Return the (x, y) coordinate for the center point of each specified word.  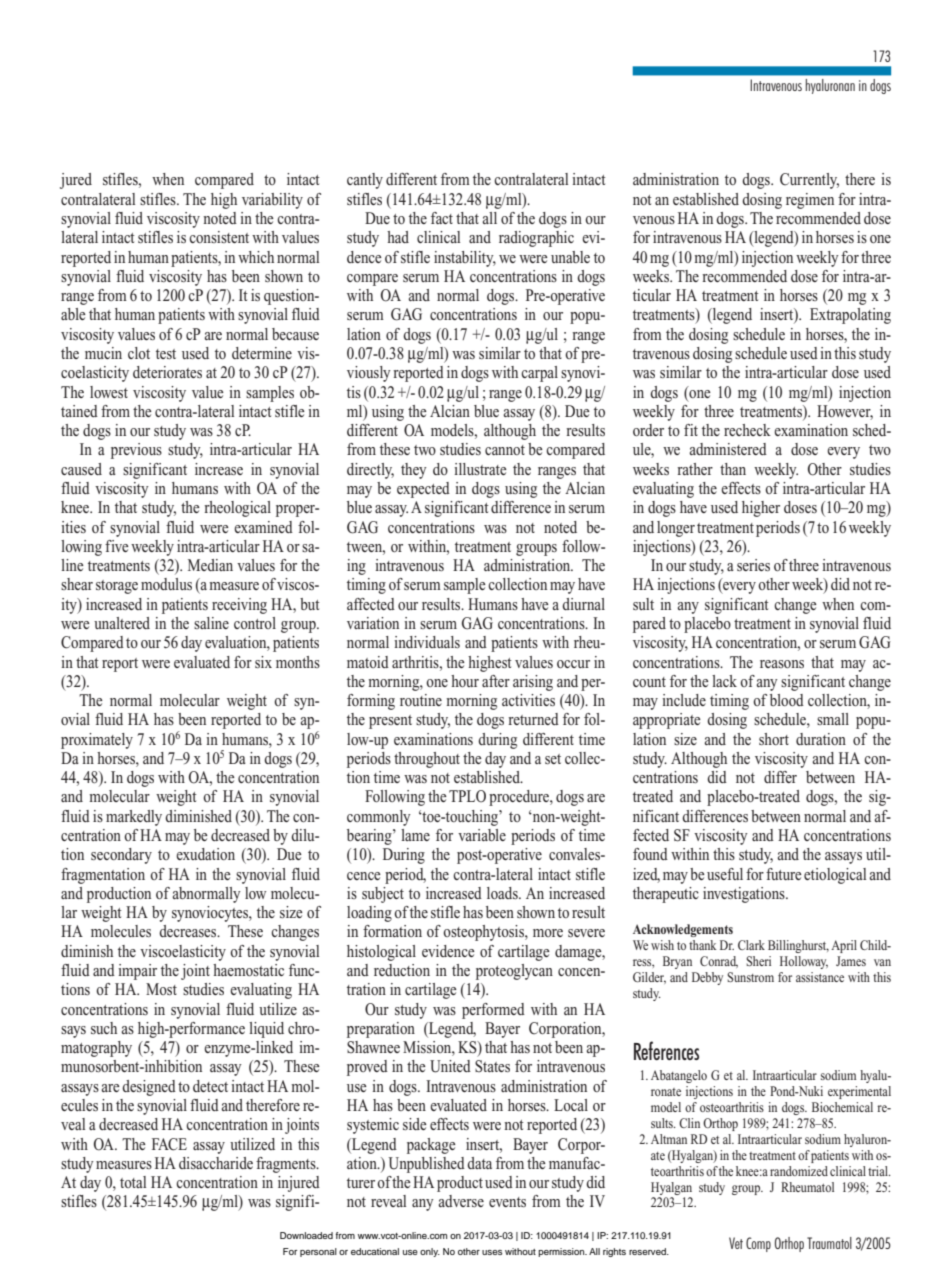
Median (210, 565)
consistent (219, 237)
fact (442, 218)
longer (676, 529)
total (133, 1182)
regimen (810, 201)
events (507, 1202)
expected (423, 490)
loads (503, 893)
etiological (835, 876)
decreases (189, 931)
